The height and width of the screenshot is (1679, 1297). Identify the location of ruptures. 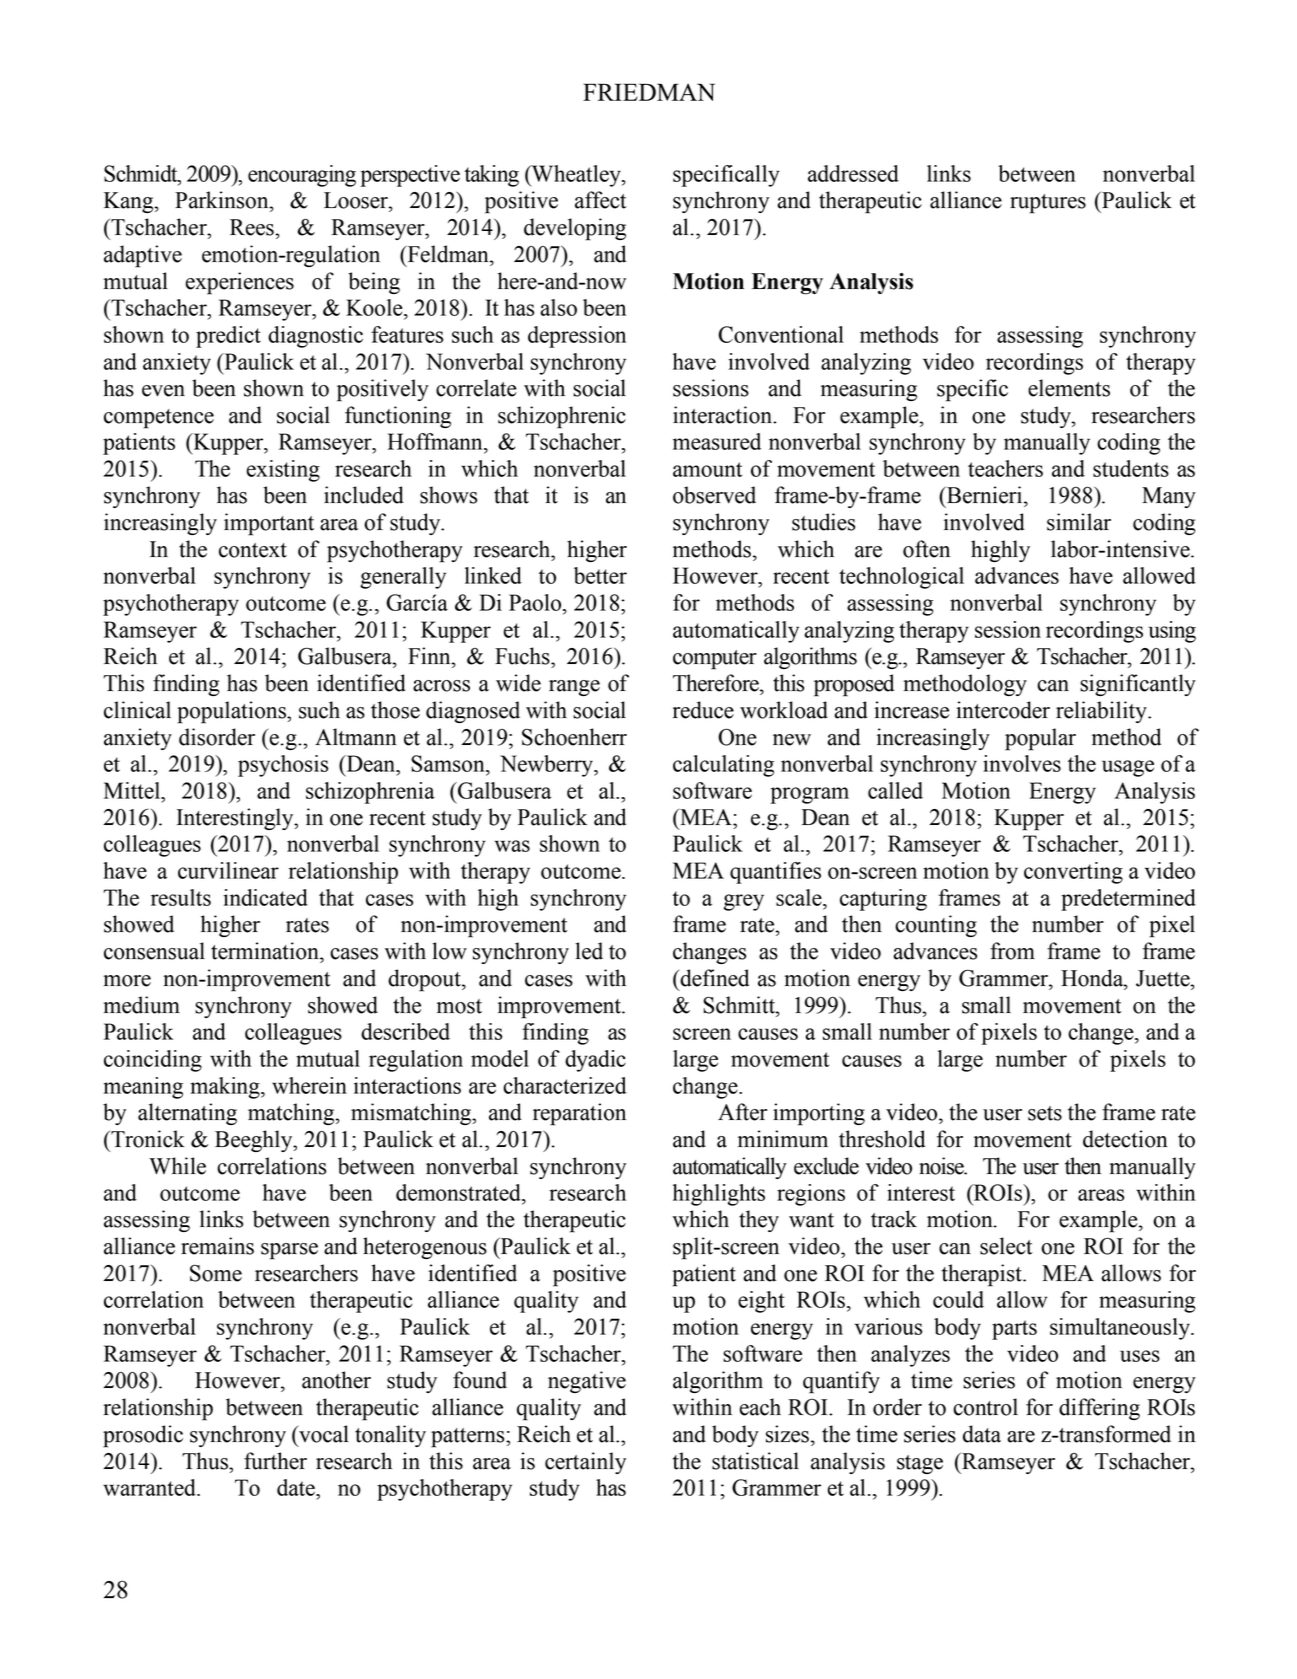
(1048, 204).
